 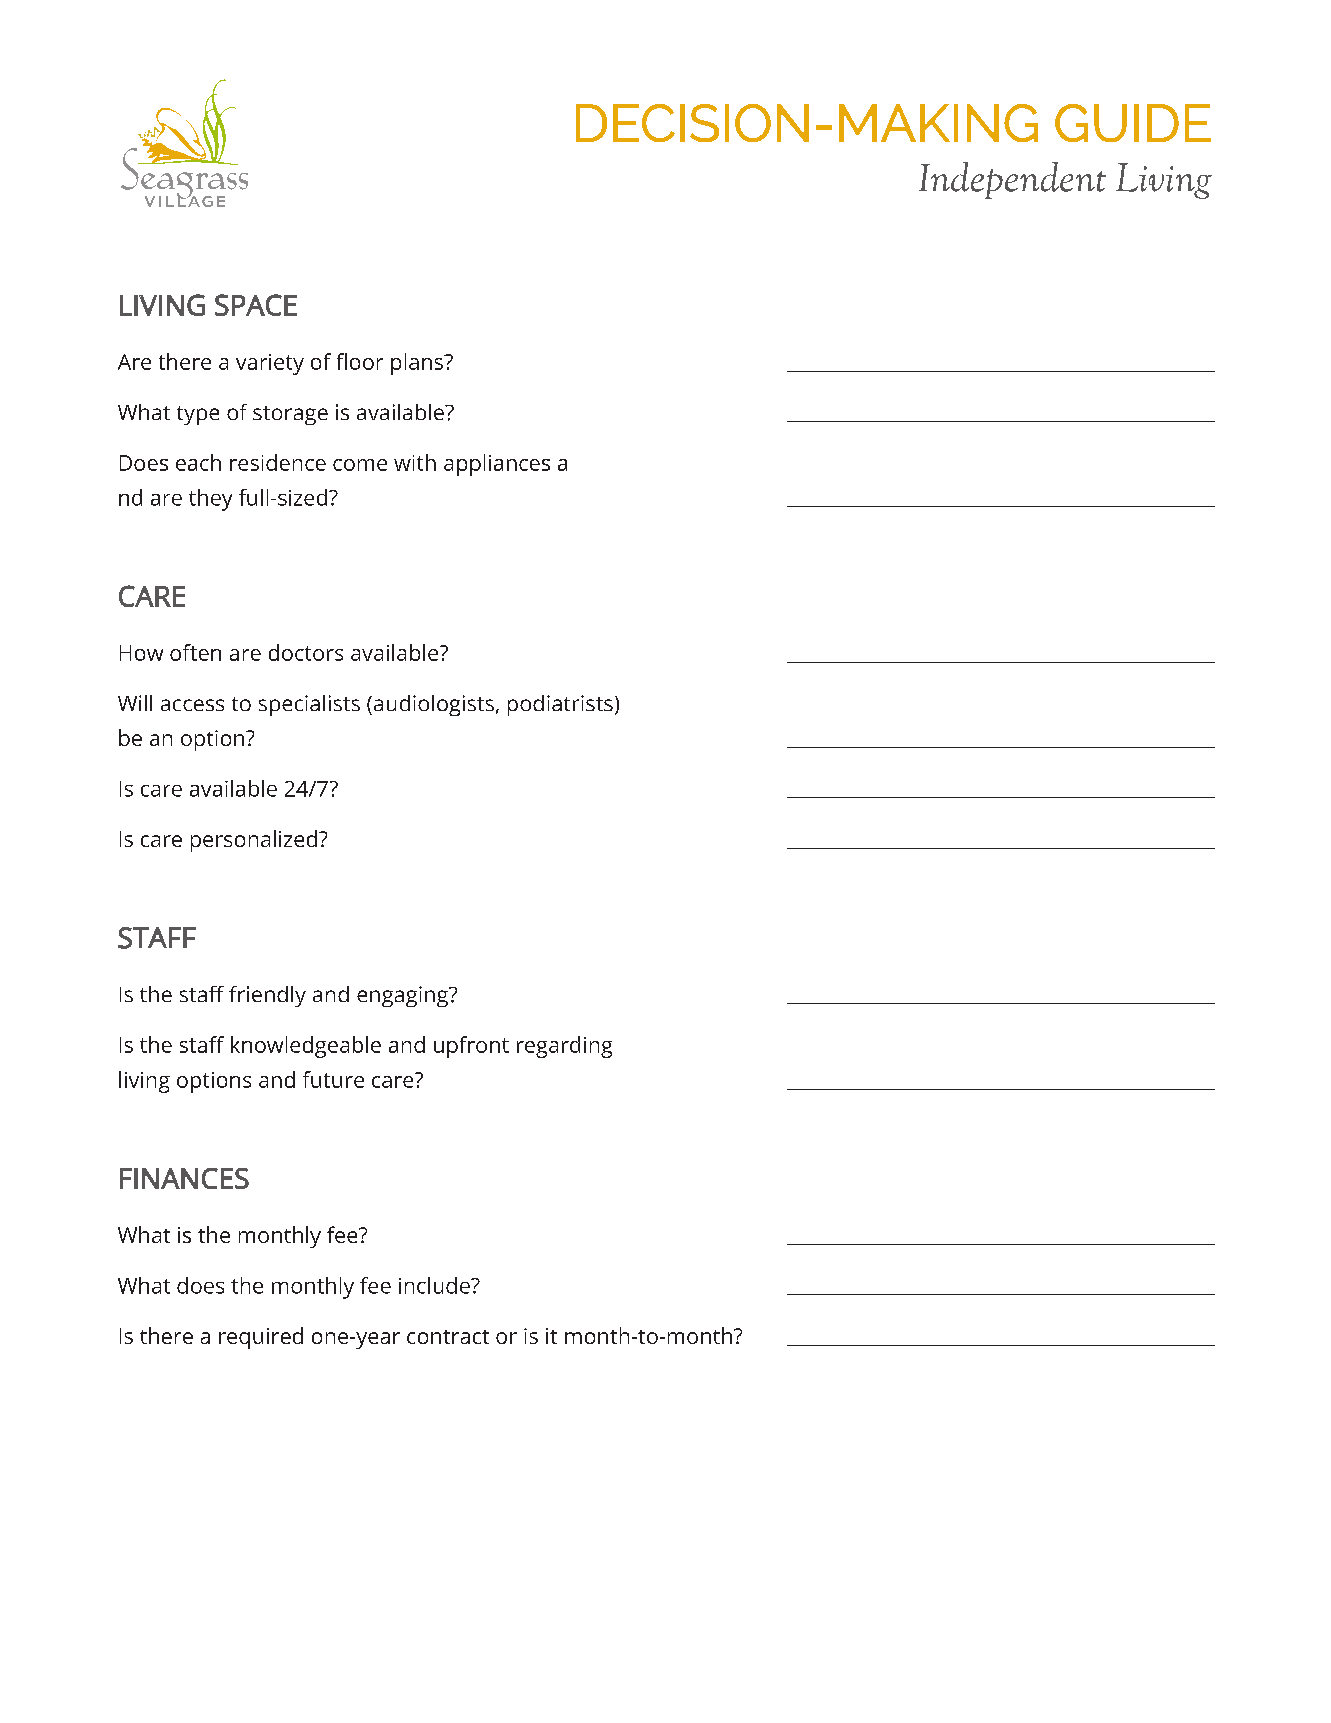 What do you see at coordinates (261, 1338) in the screenshot?
I see `required` at bounding box center [261, 1338].
